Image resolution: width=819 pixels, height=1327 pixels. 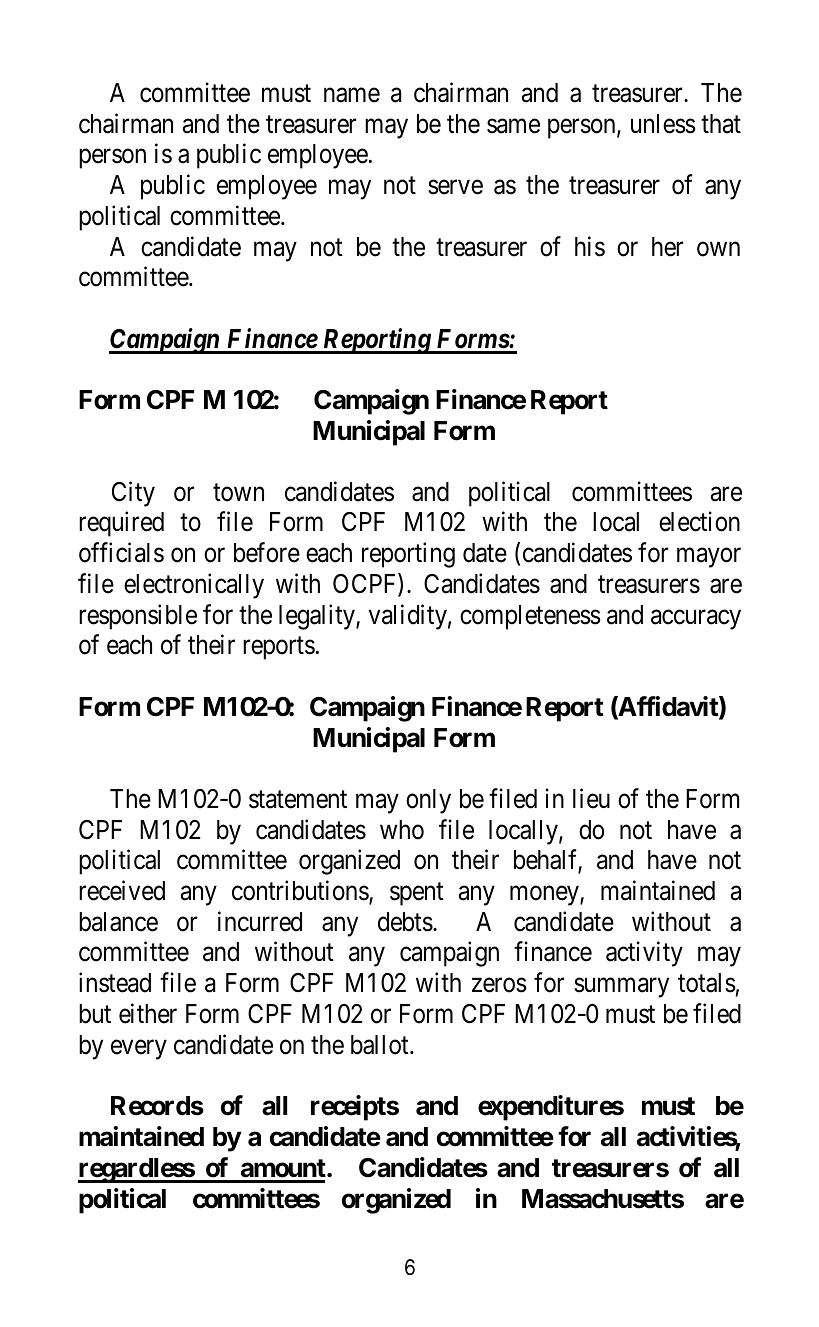 I want to click on ballot, so click(x=381, y=1045).
